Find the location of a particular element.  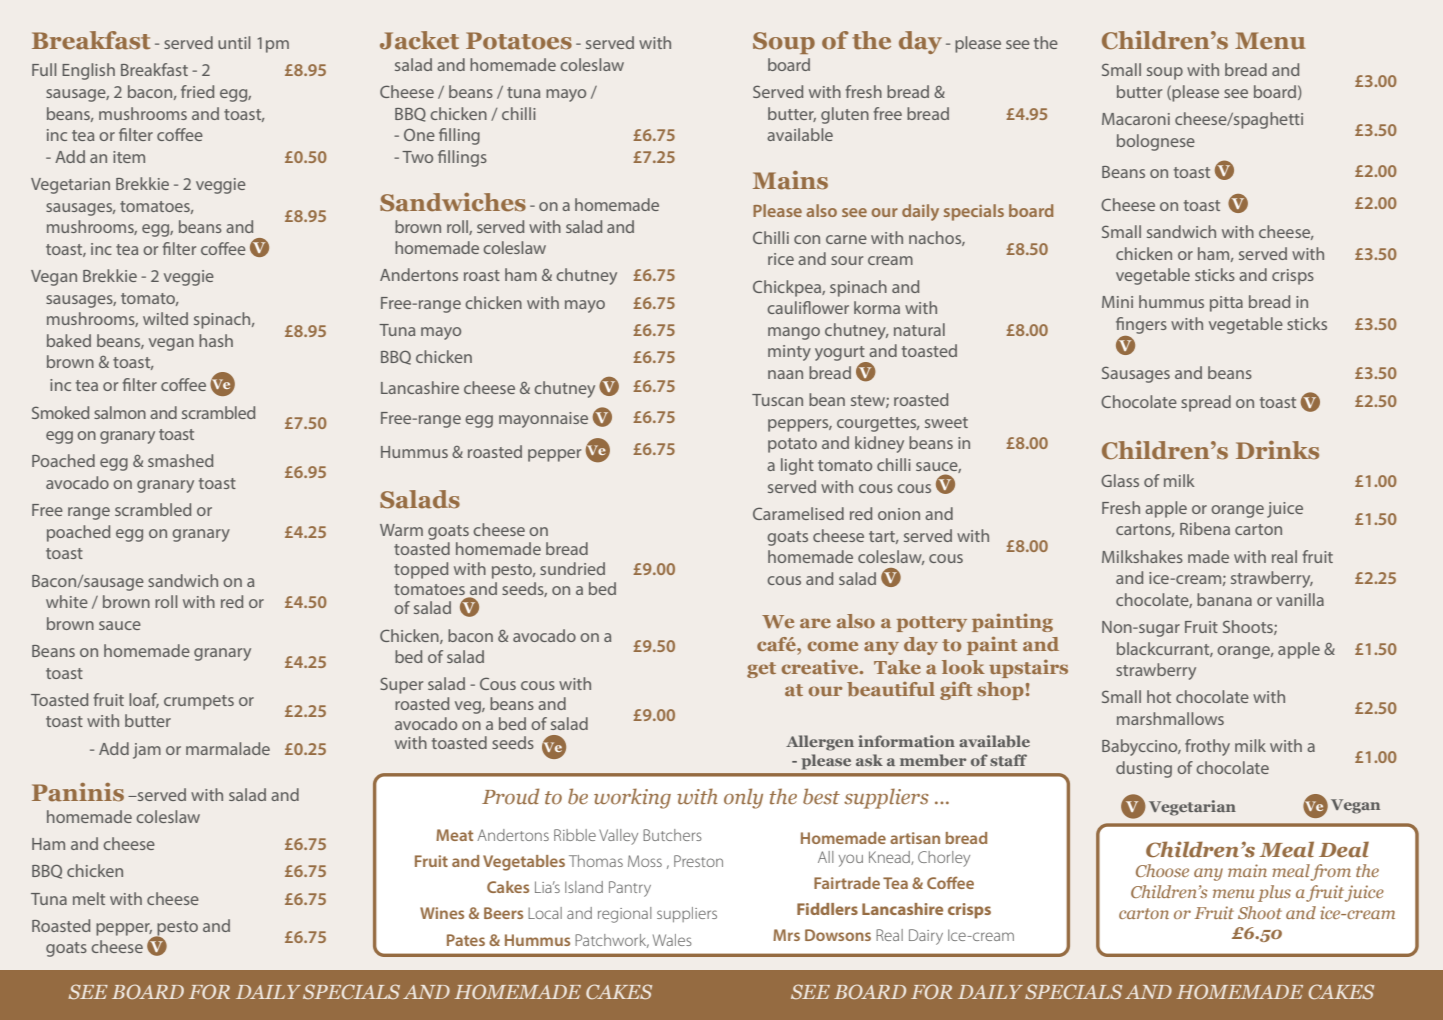

gluten is located at coordinates (845, 115).
